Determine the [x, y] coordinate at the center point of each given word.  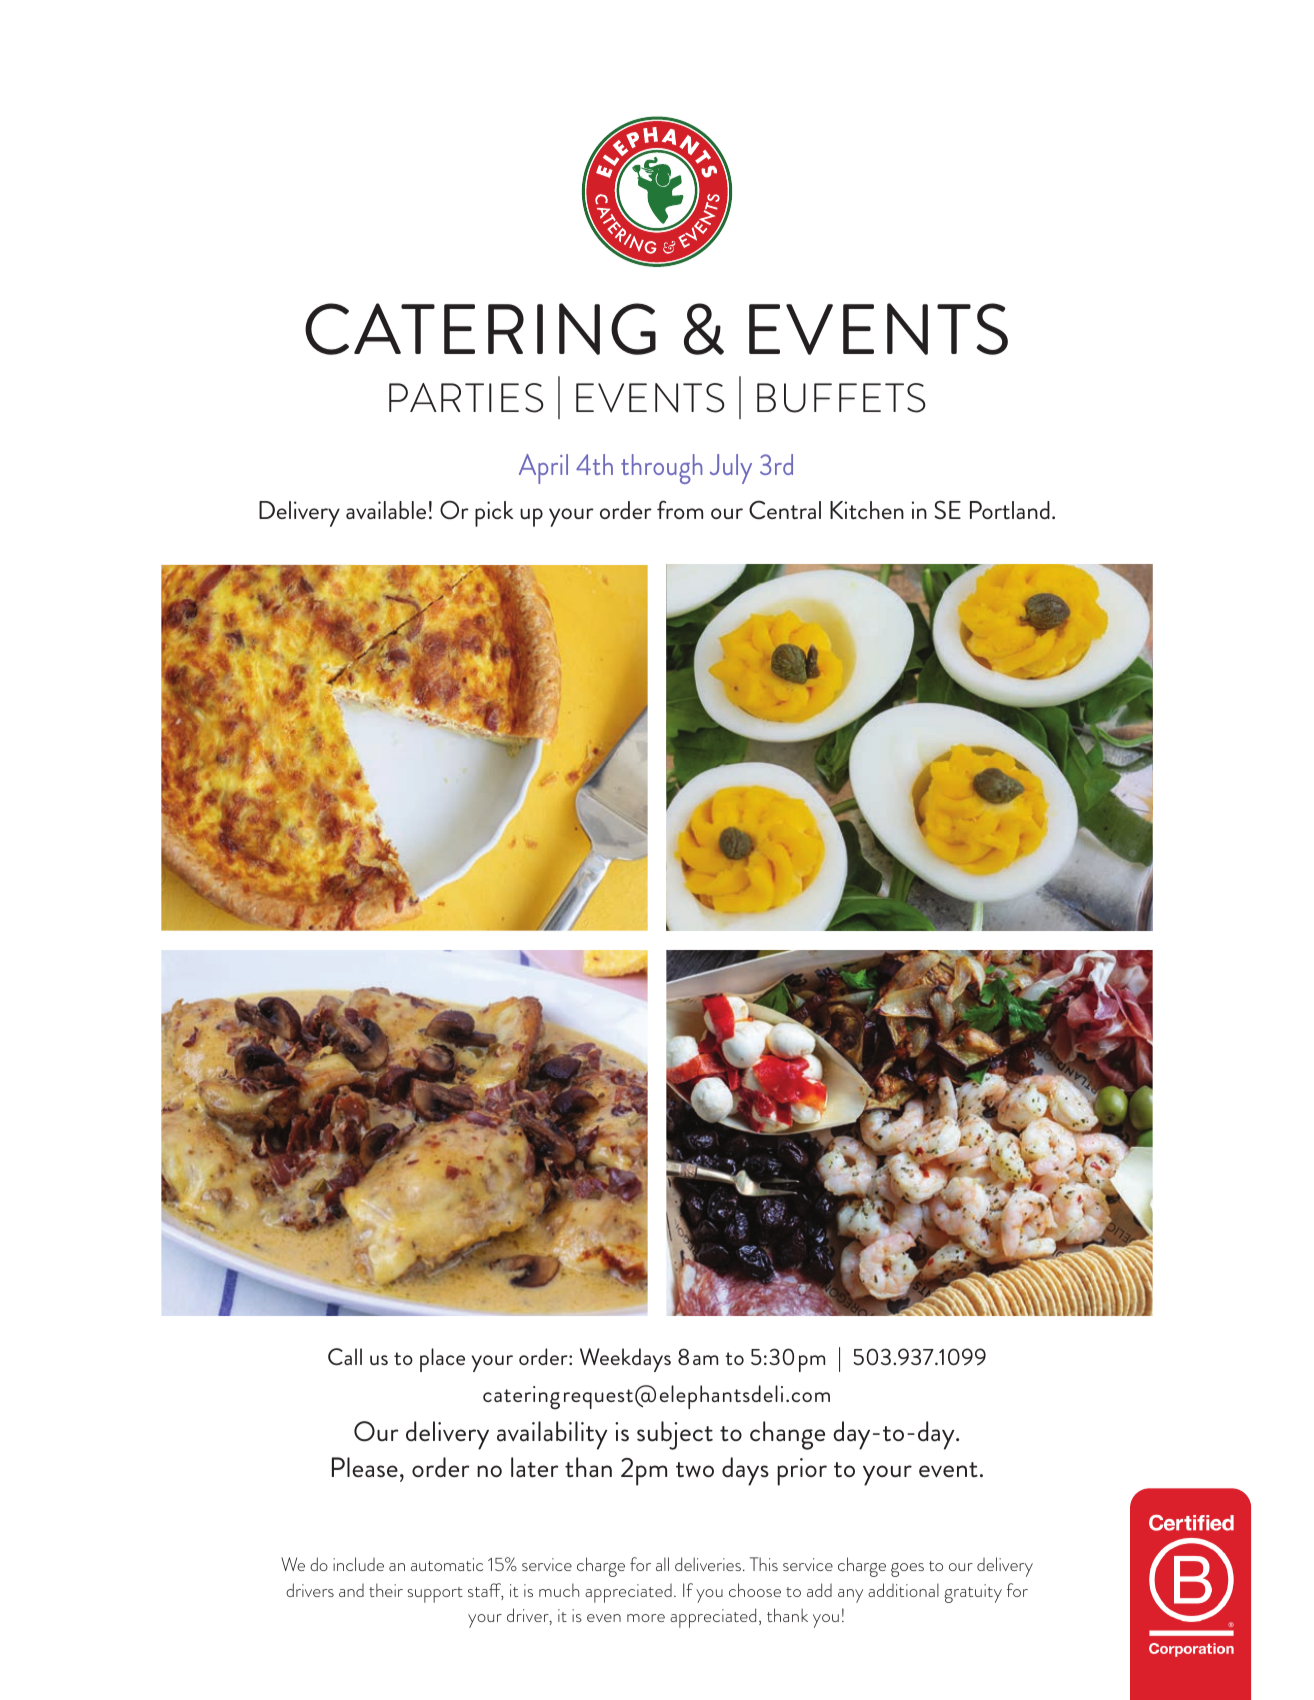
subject [675, 1435]
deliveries [708, 1564]
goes [907, 1570]
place [442, 1360]
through [661, 469]
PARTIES [466, 398]
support [435, 1595]
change [787, 1435]
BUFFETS [841, 398]
